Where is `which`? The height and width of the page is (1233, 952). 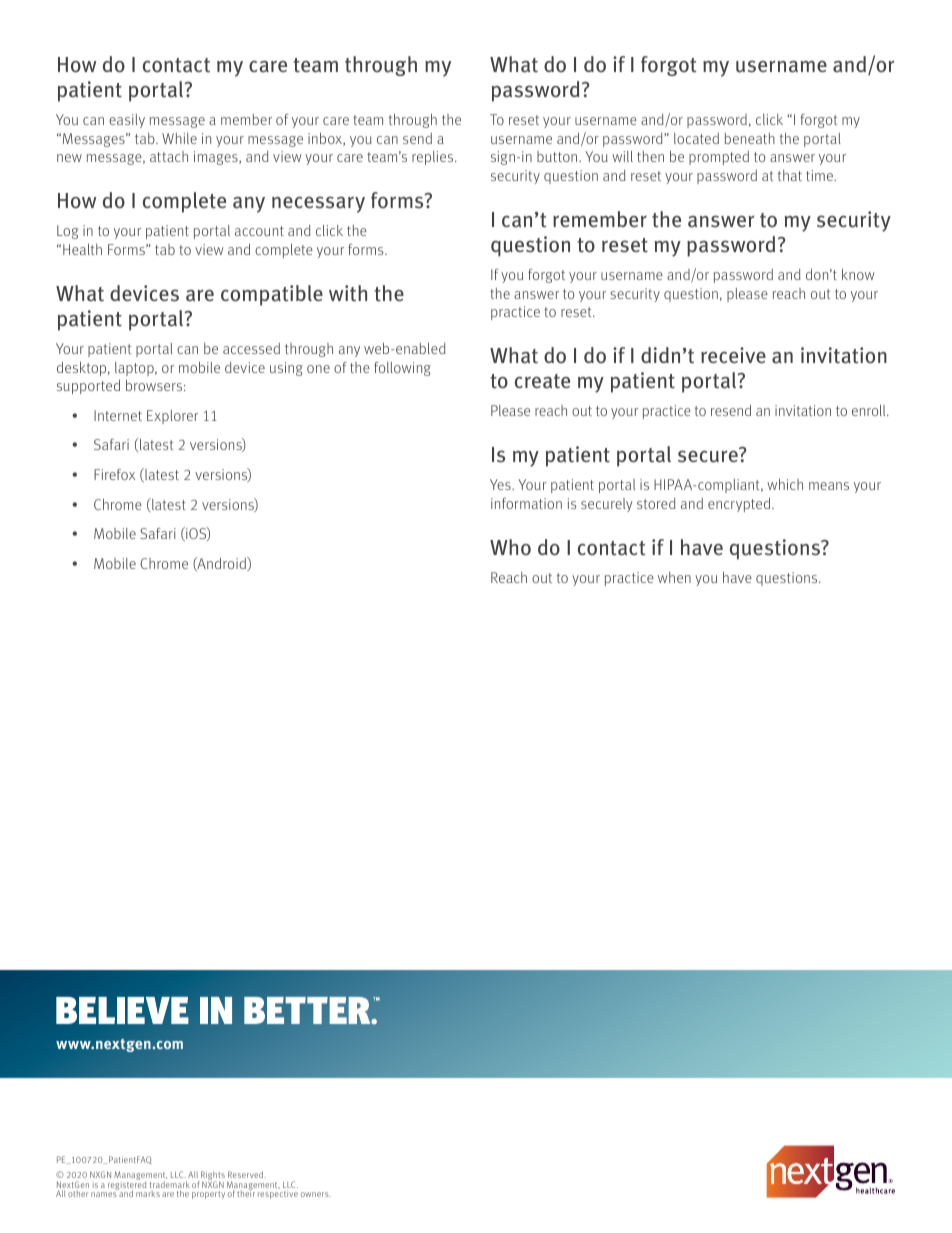 which is located at coordinates (785, 484).
